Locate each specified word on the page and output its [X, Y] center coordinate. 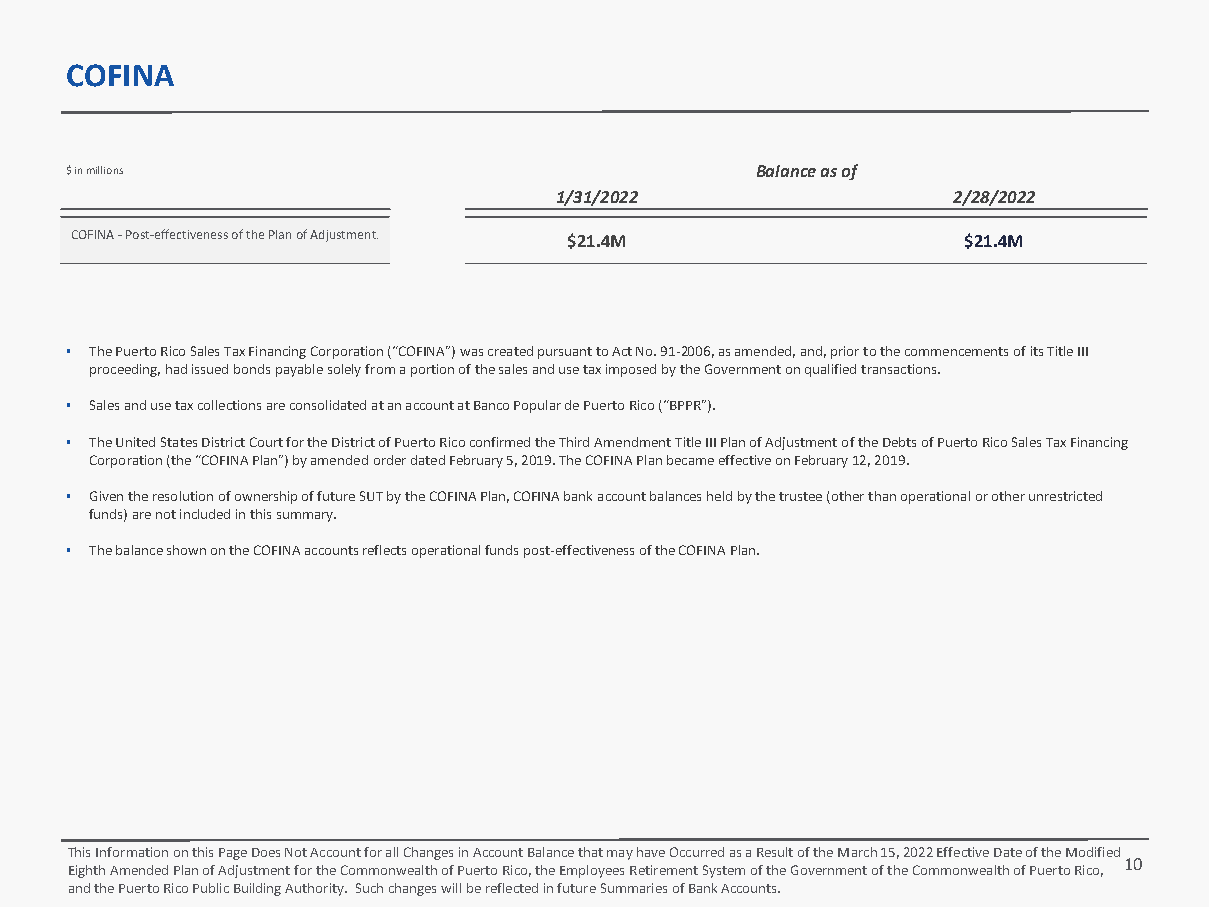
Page [233, 854]
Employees [592, 871]
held [719, 496]
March [857, 852]
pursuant [565, 353]
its [1037, 351]
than [882, 496]
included [205, 514]
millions [105, 170]
